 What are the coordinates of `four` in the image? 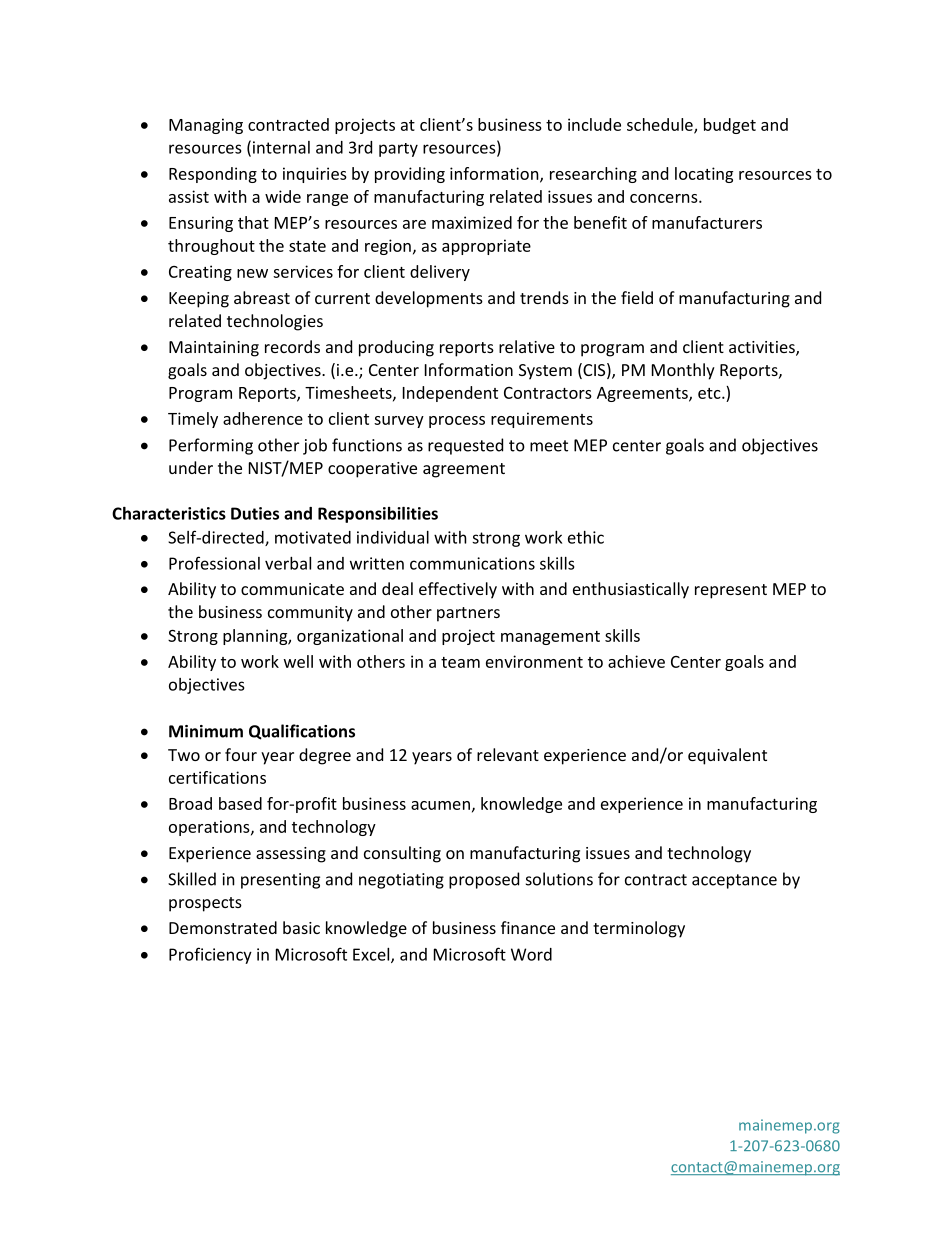 It's located at (241, 754).
